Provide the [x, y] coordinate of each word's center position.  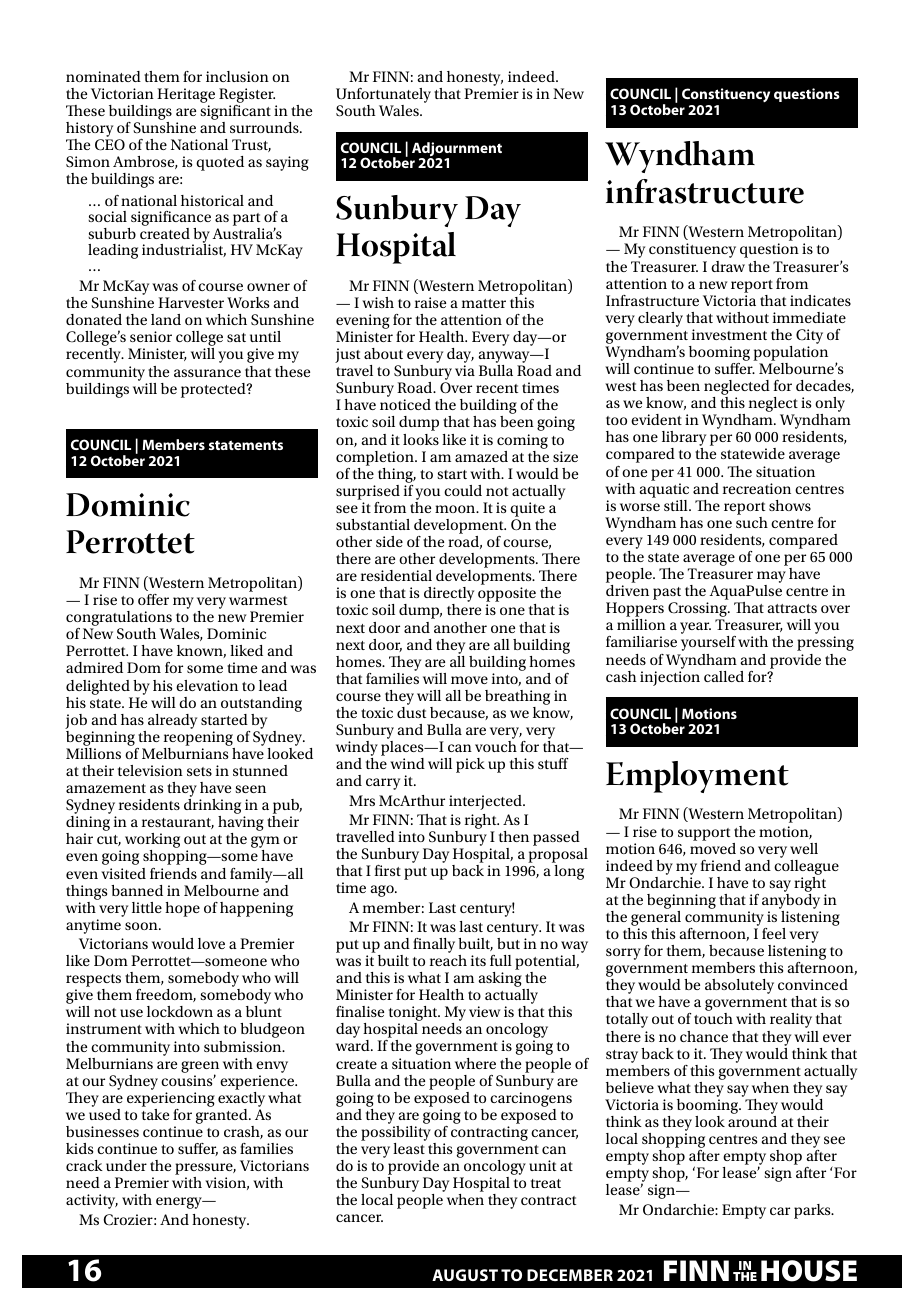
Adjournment [457, 150]
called [724, 676]
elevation [207, 685]
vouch [496, 746]
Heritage [186, 95]
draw [728, 266]
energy [180, 1203]
